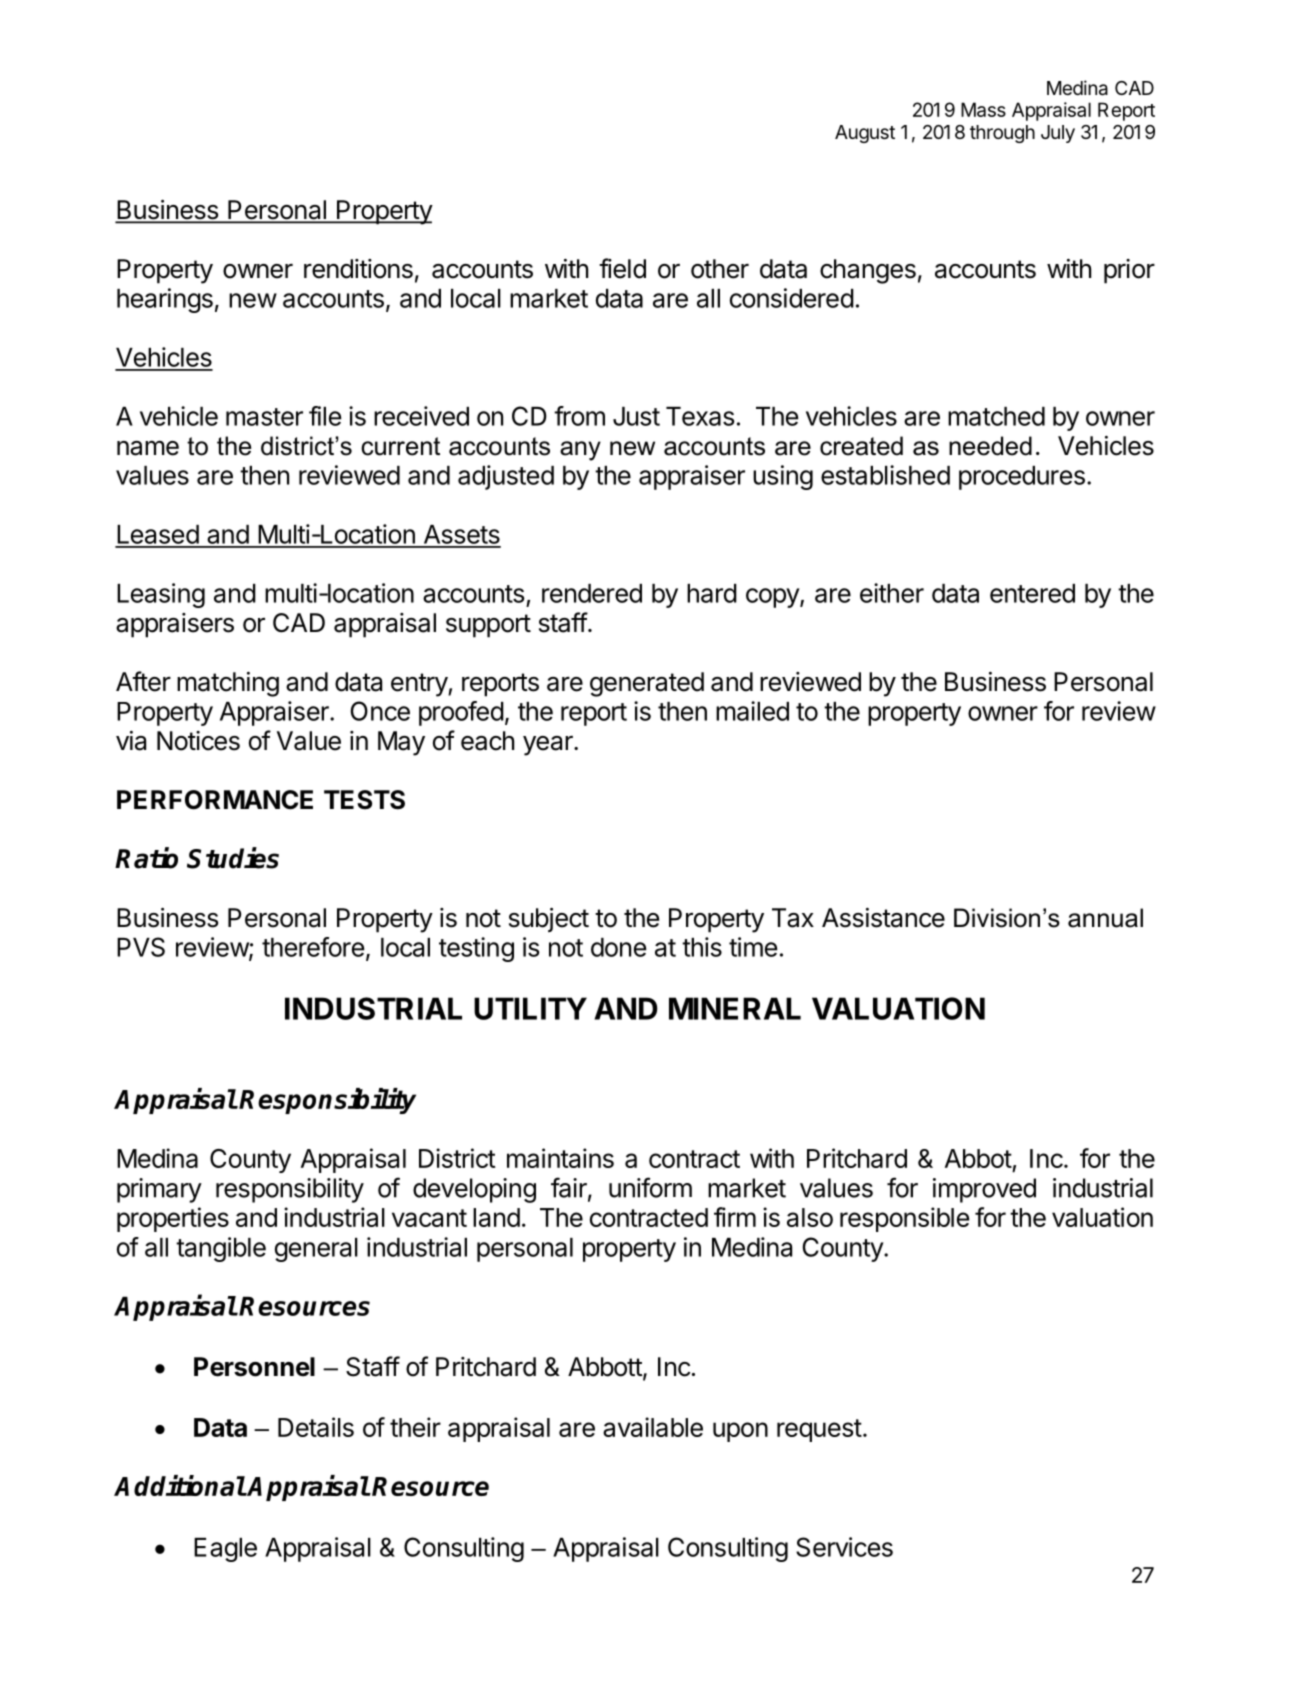 The image size is (1308, 1693). What do you see at coordinates (622, 268) in the document?
I see `field` at bounding box center [622, 268].
